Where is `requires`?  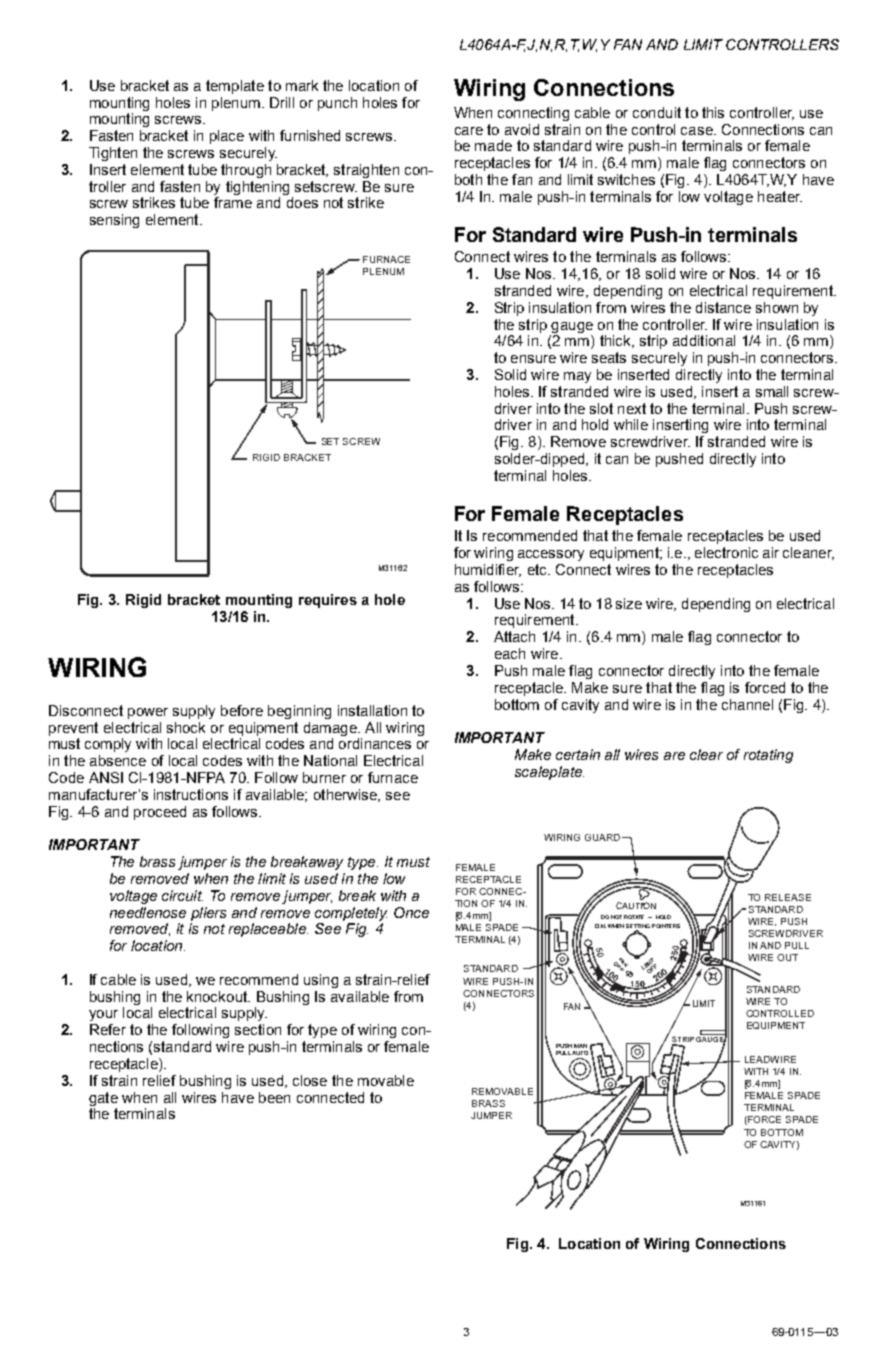 requires is located at coordinates (328, 601).
